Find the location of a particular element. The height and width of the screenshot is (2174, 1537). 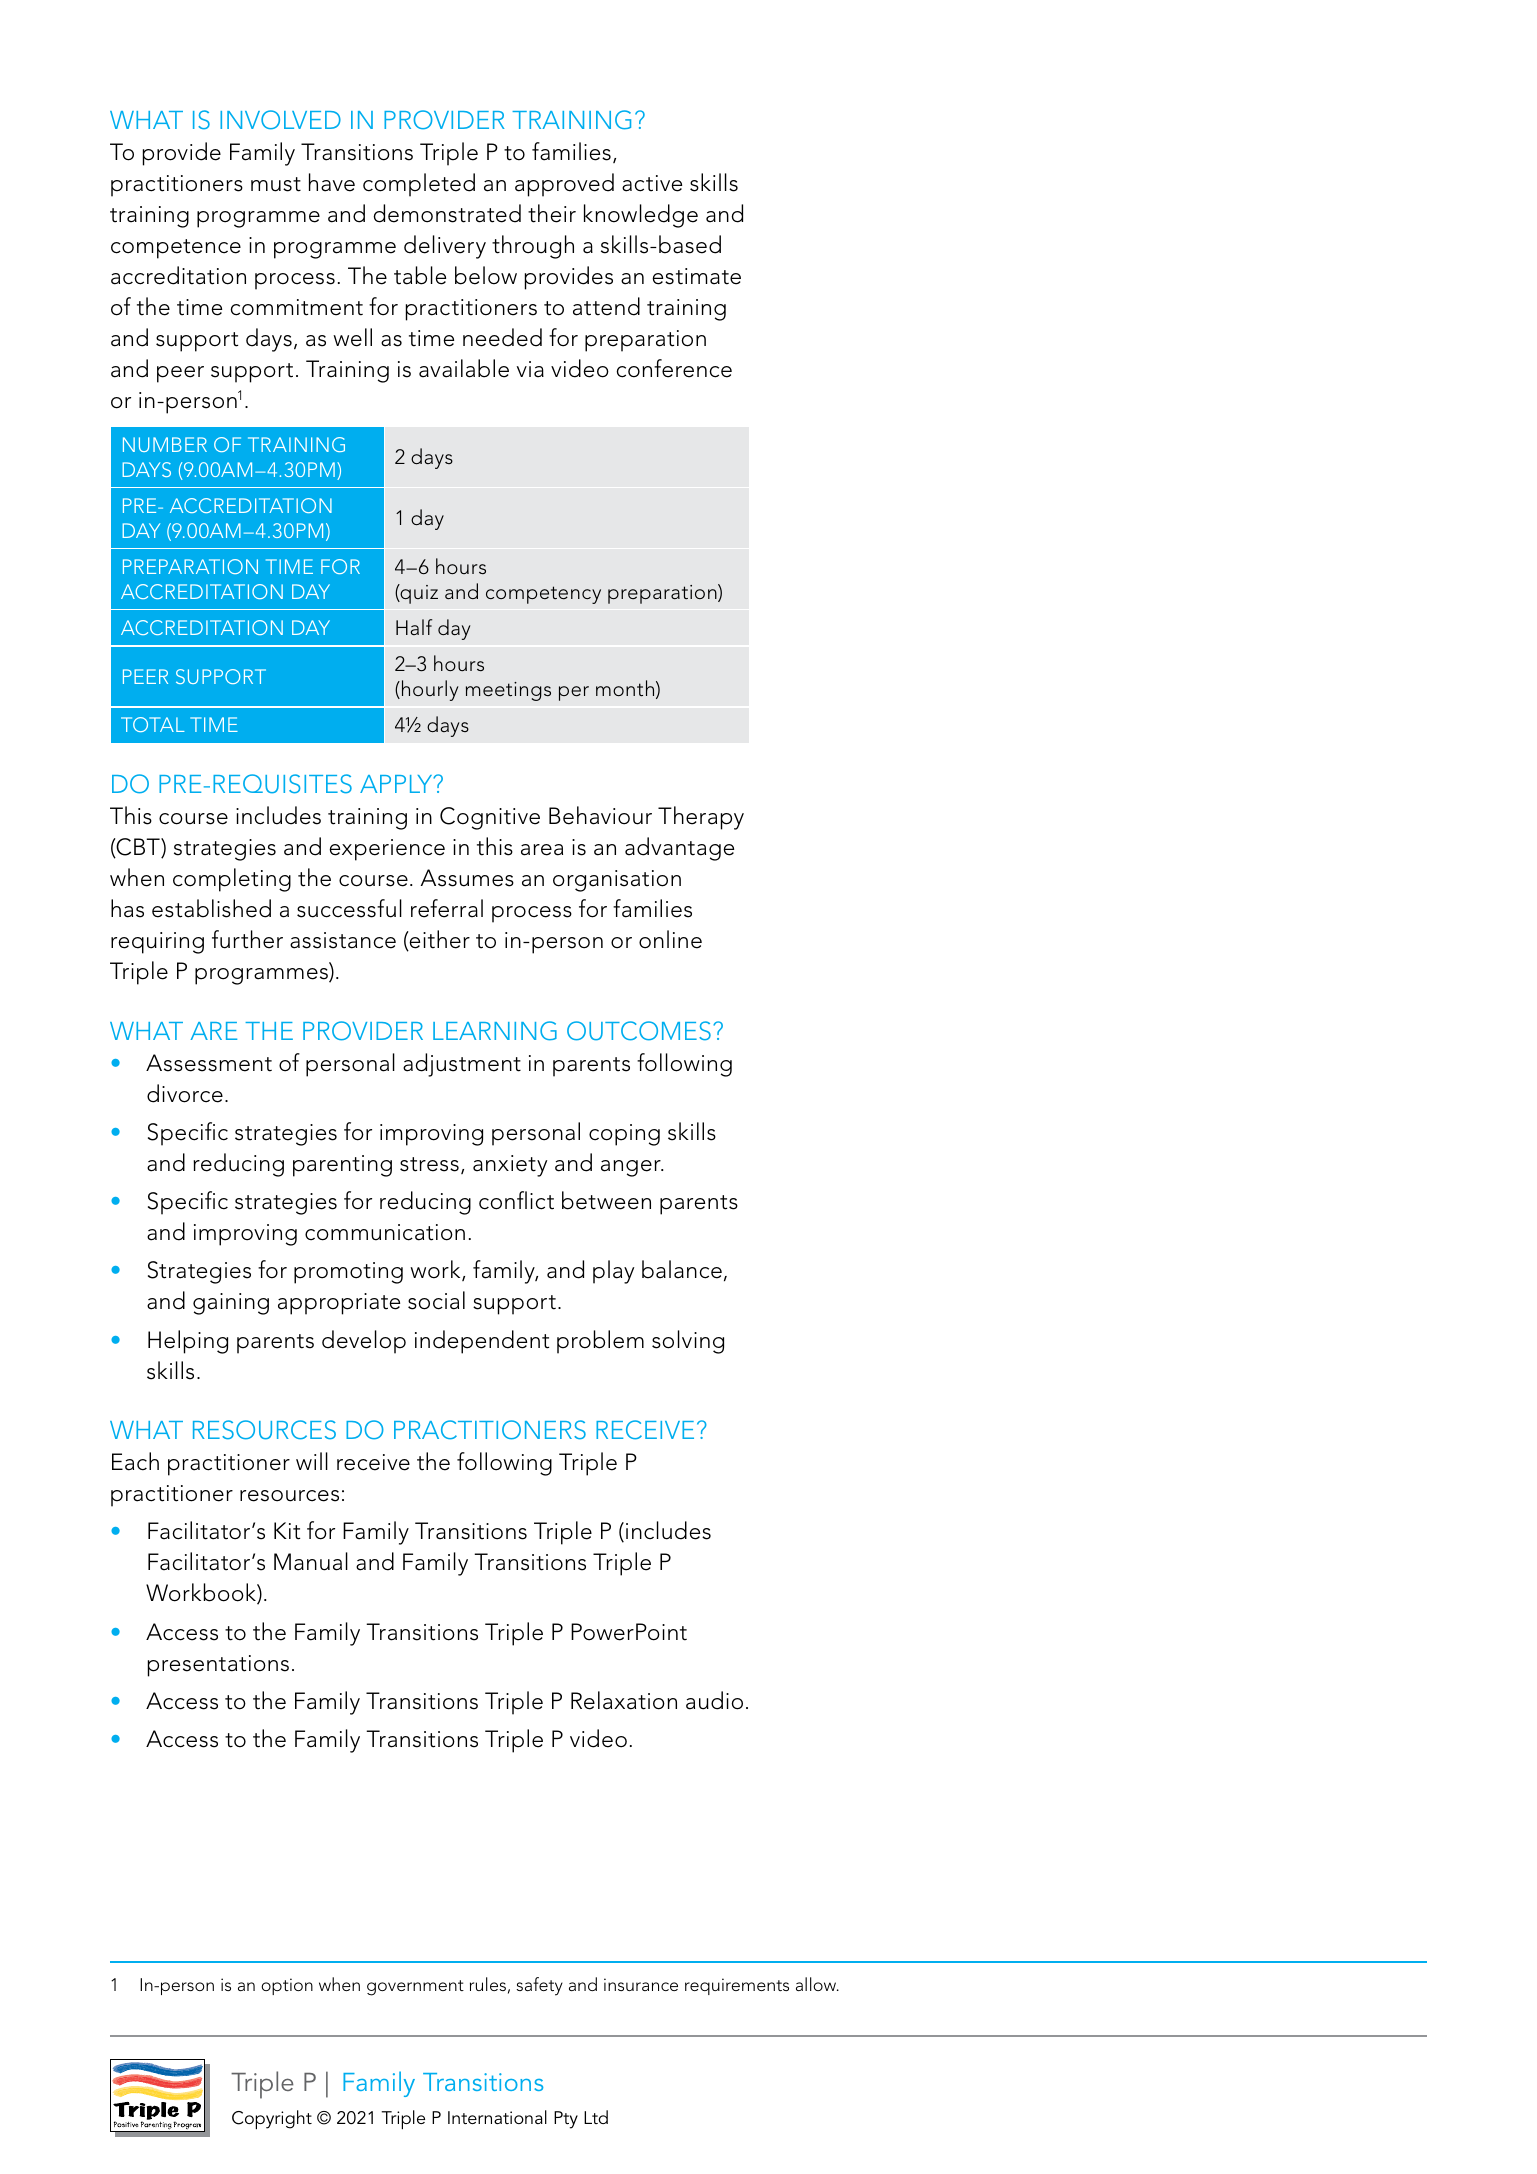

audio is located at coordinates (714, 1700).
